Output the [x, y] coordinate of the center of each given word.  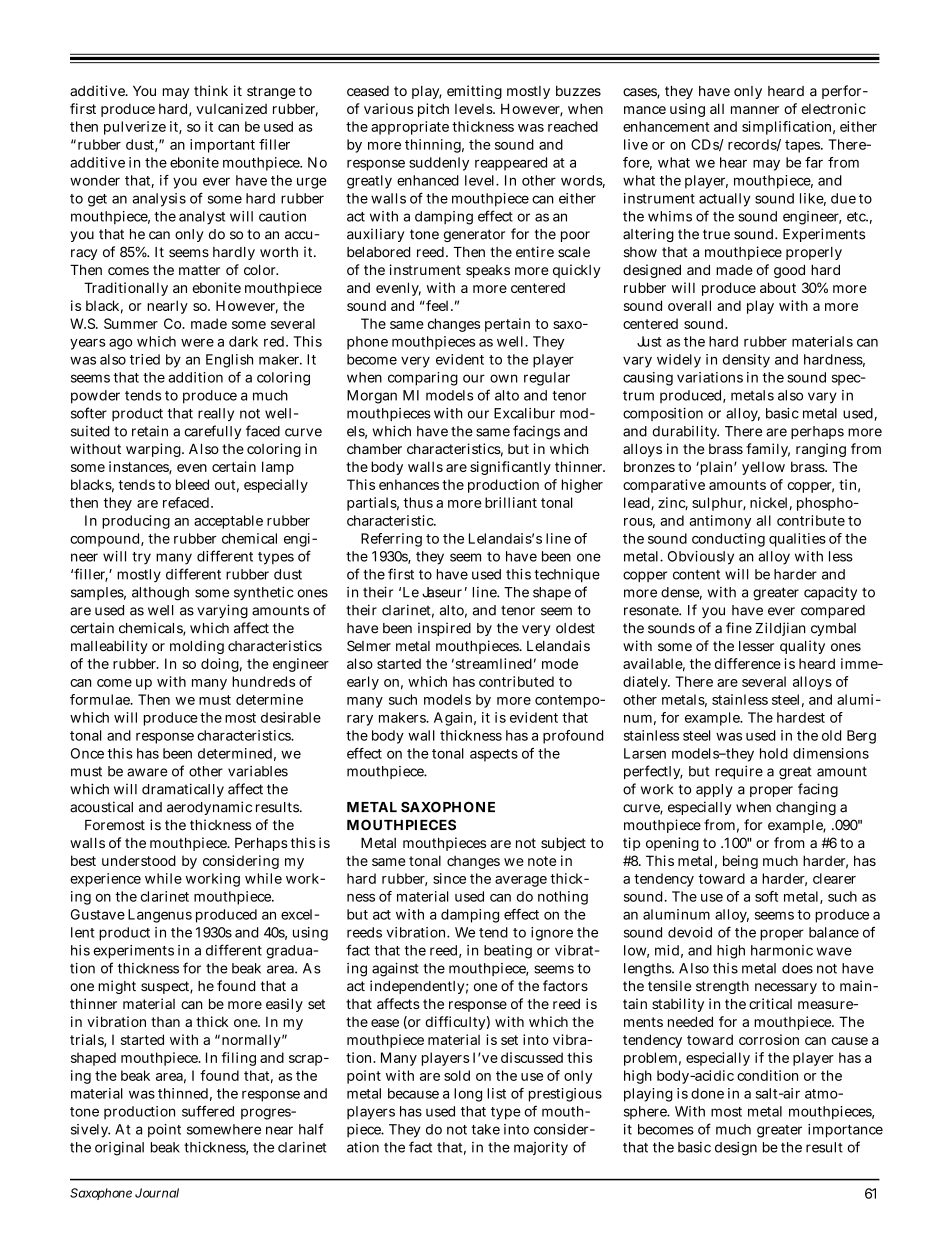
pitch [433, 110]
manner [755, 110]
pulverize [135, 128]
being [740, 862]
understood [139, 860]
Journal [157, 1193]
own [504, 378]
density [746, 361]
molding [197, 647]
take [486, 1129]
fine [739, 628]
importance [845, 1131]
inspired [444, 629]
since [449, 878]
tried [145, 359]
